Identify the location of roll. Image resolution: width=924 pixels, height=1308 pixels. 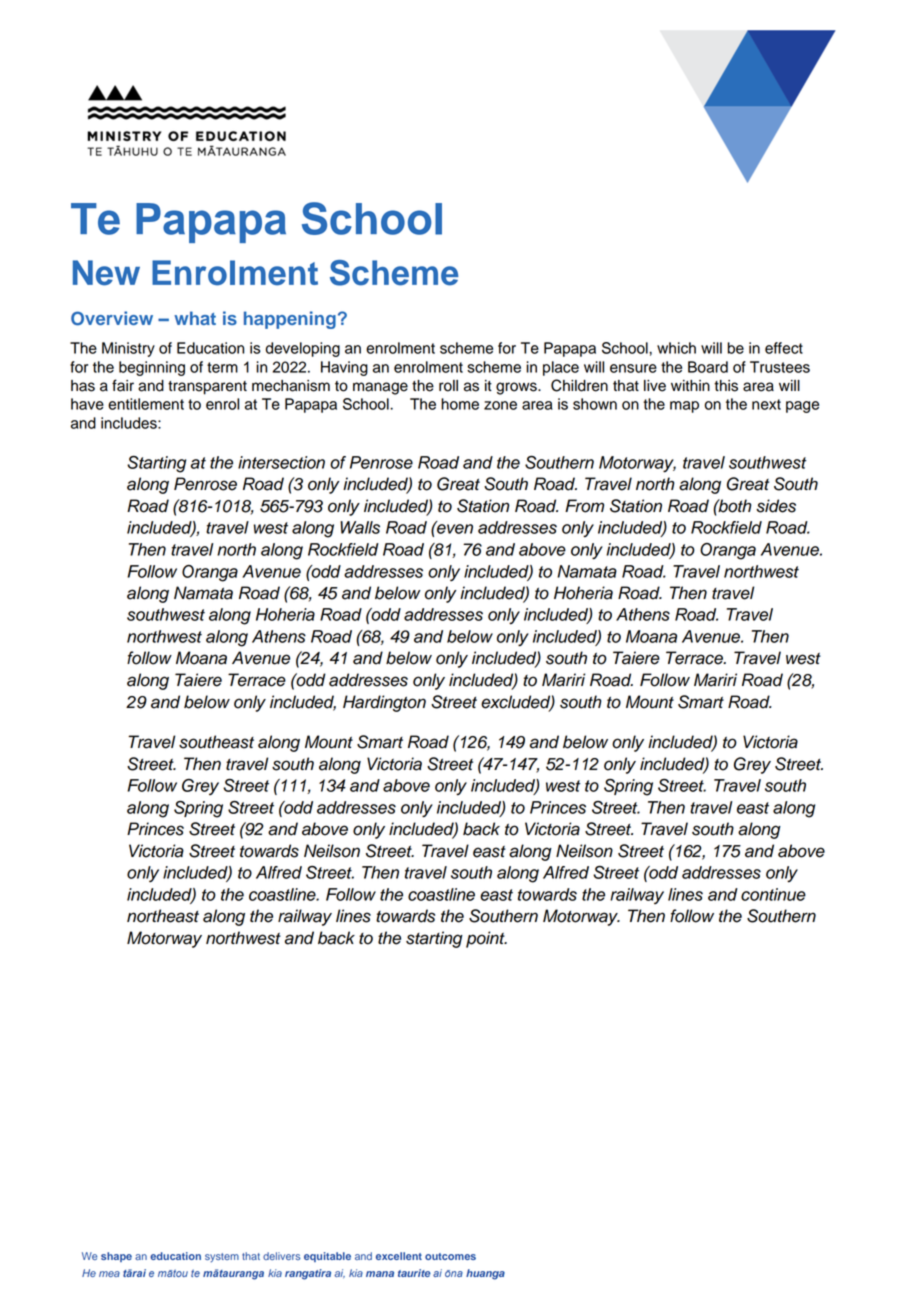
(448, 386).
